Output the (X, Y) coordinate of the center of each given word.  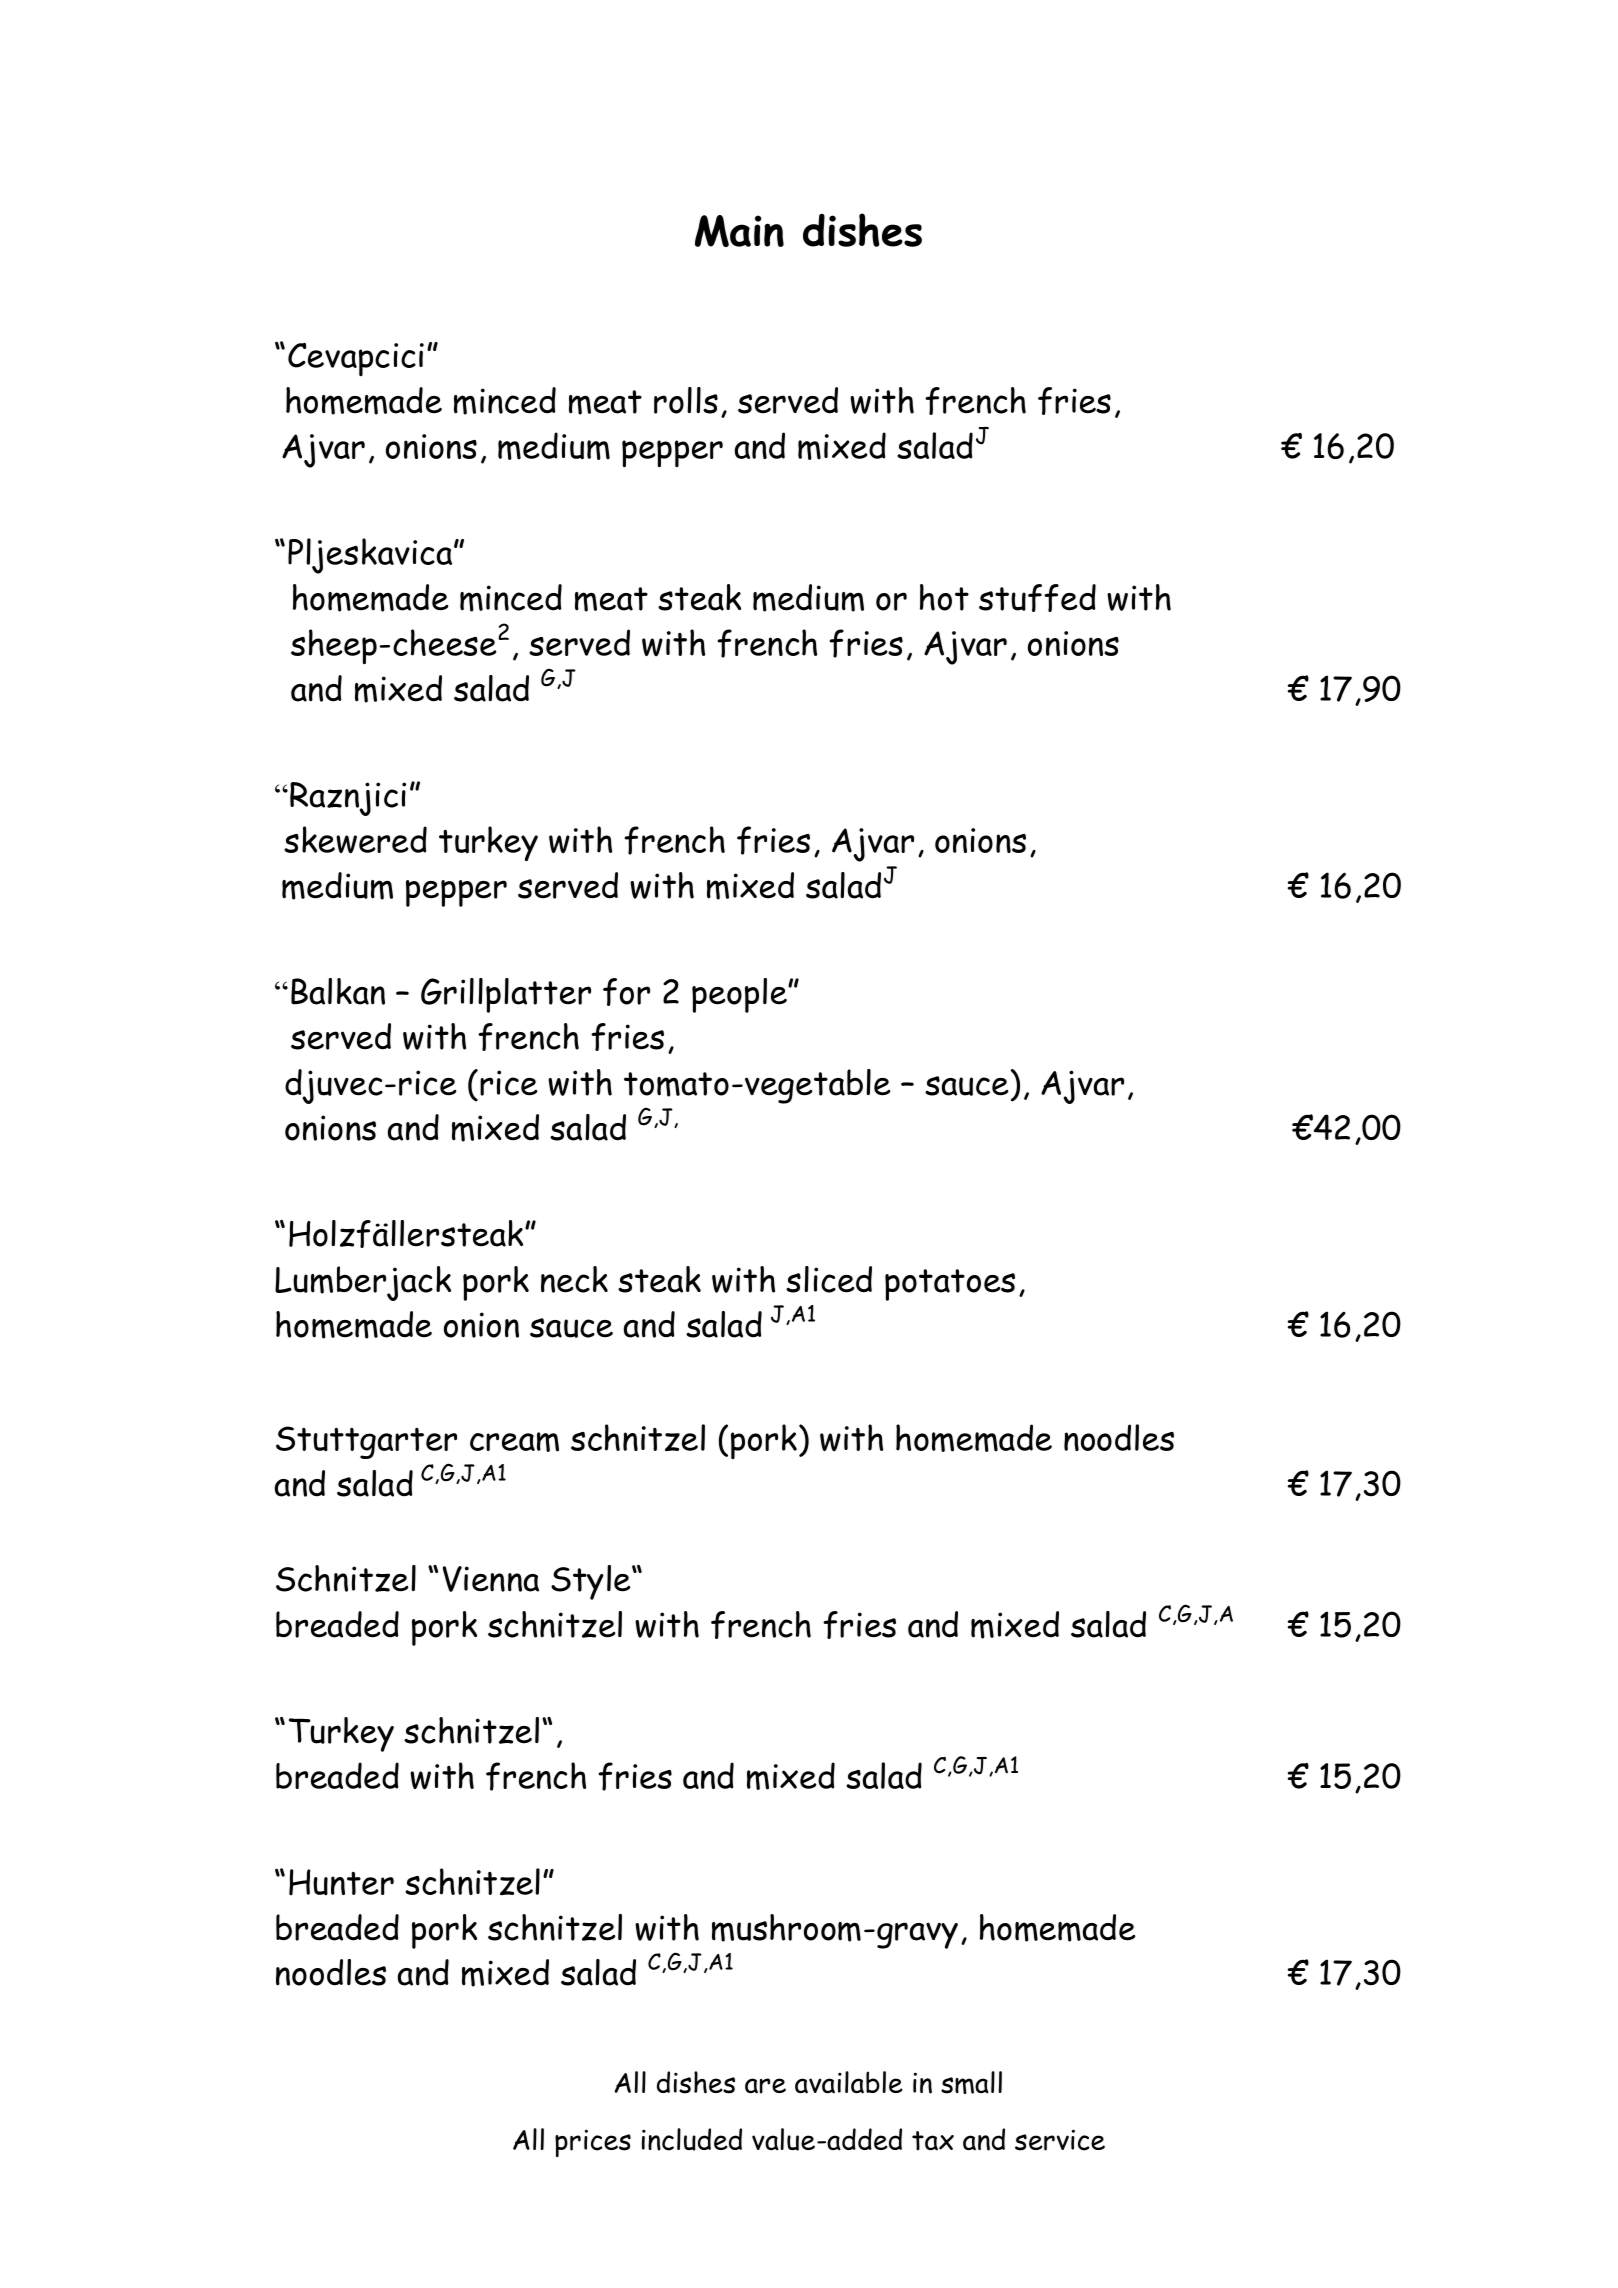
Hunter (341, 1882)
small (971, 2082)
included (692, 2139)
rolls (686, 400)
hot (944, 597)
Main (739, 231)
